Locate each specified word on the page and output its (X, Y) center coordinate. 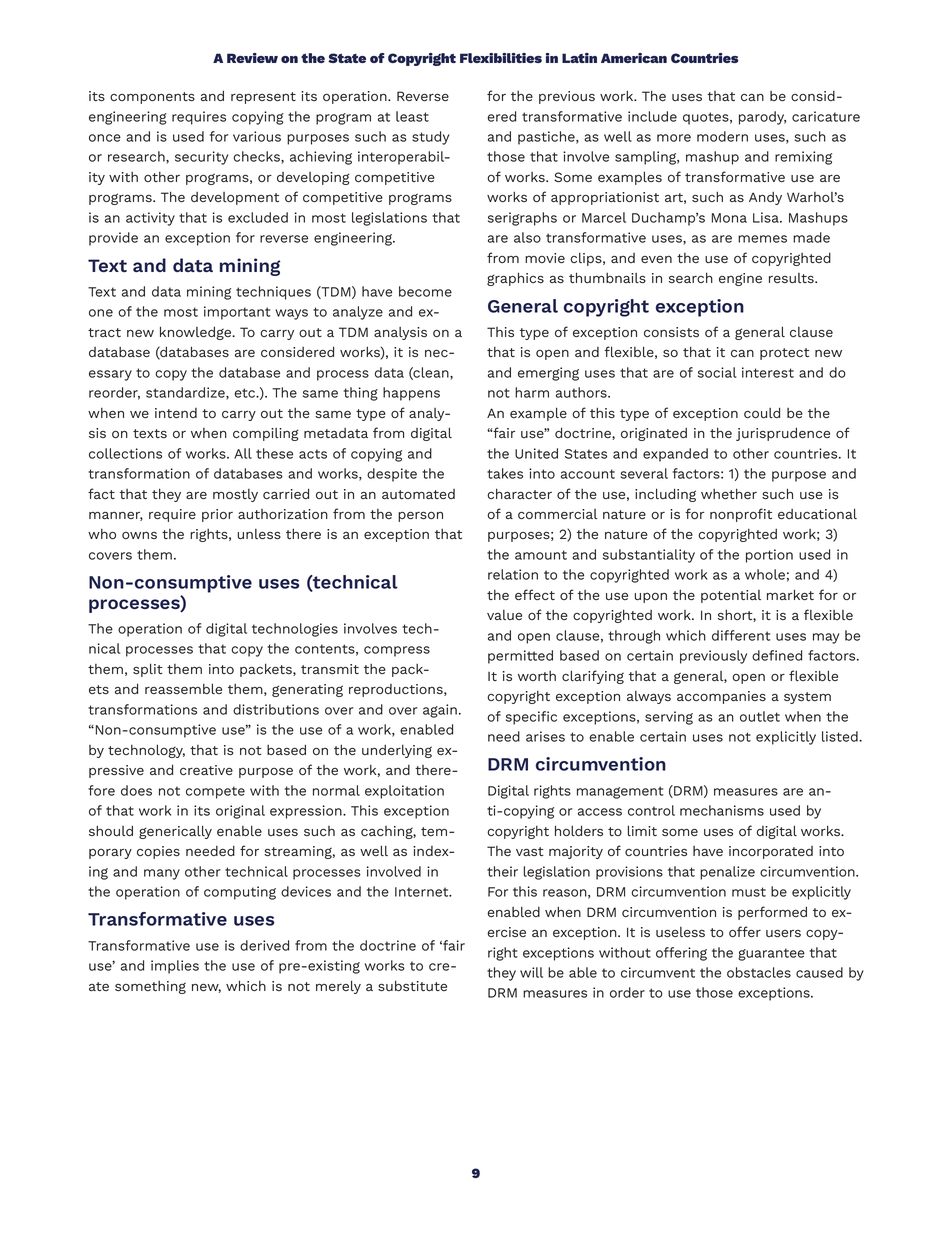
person (420, 516)
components (152, 98)
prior (217, 515)
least (412, 116)
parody (762, 118)
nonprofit (741, 515)
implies (175, 967)
